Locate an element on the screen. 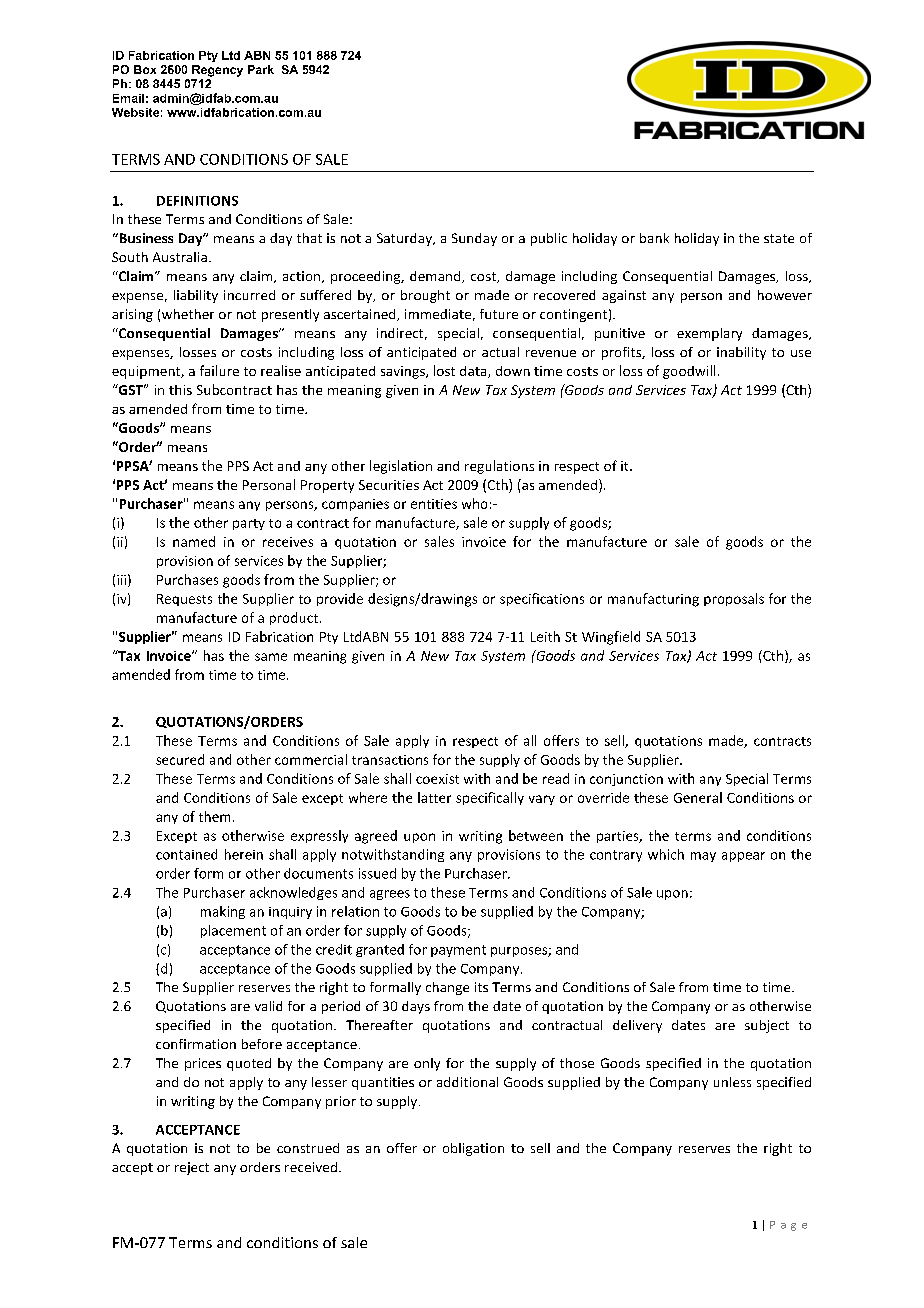 This screenshot has width=924, height=1308. obligation is located at coordinates (473, 1149).
